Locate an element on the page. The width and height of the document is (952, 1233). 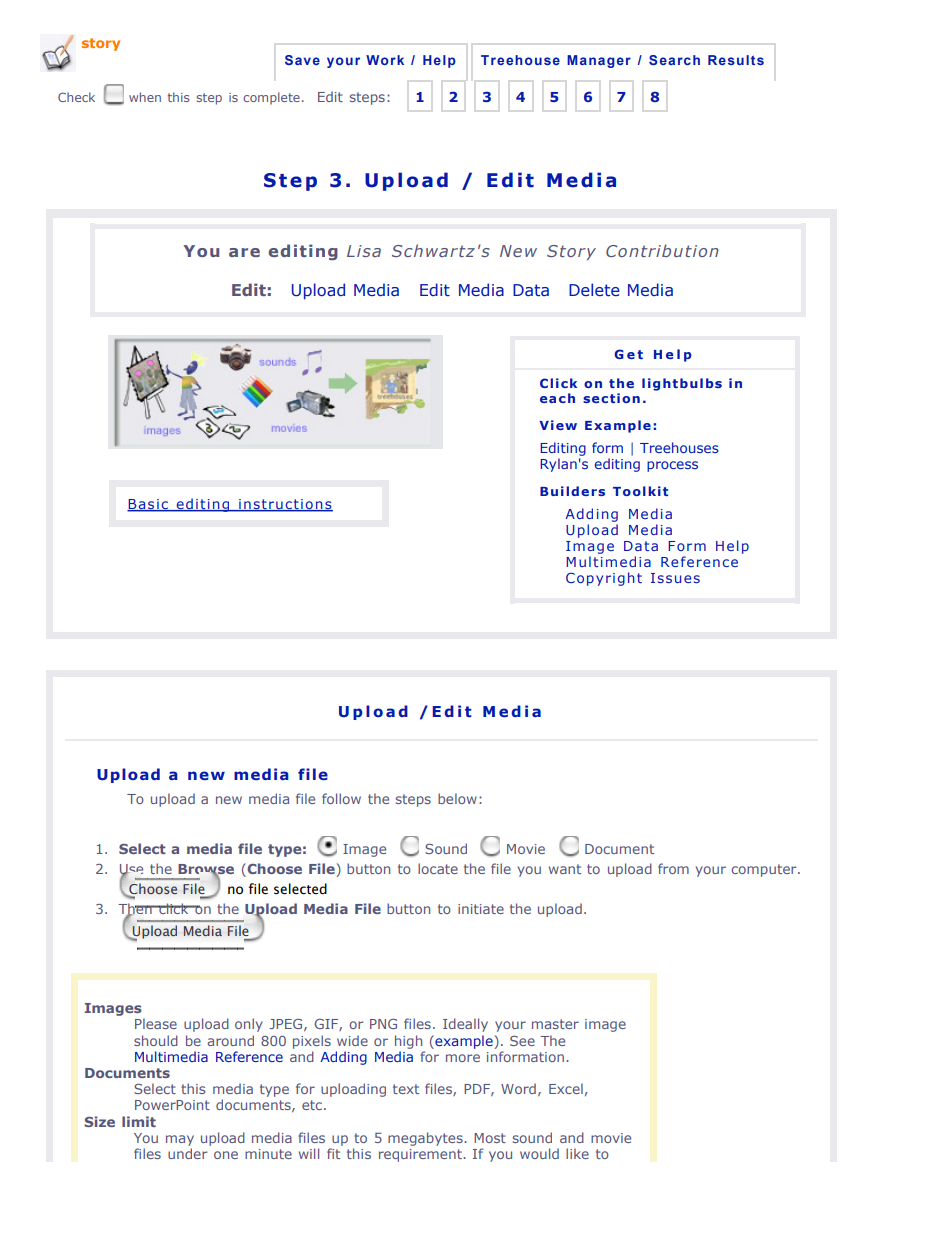
Basic is located at coordinates (148, 505).
